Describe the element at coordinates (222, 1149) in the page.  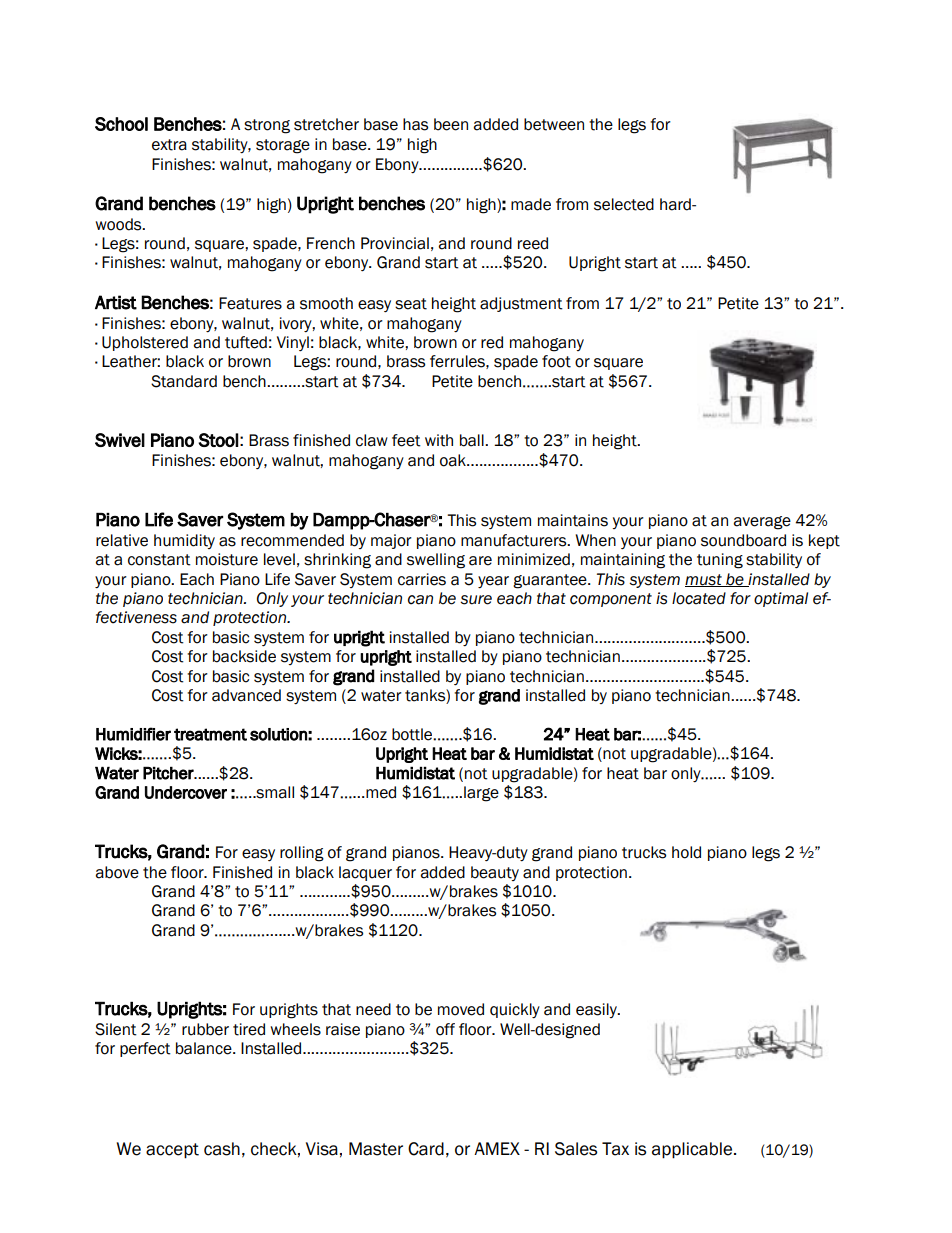
I see `cash` at that location.
